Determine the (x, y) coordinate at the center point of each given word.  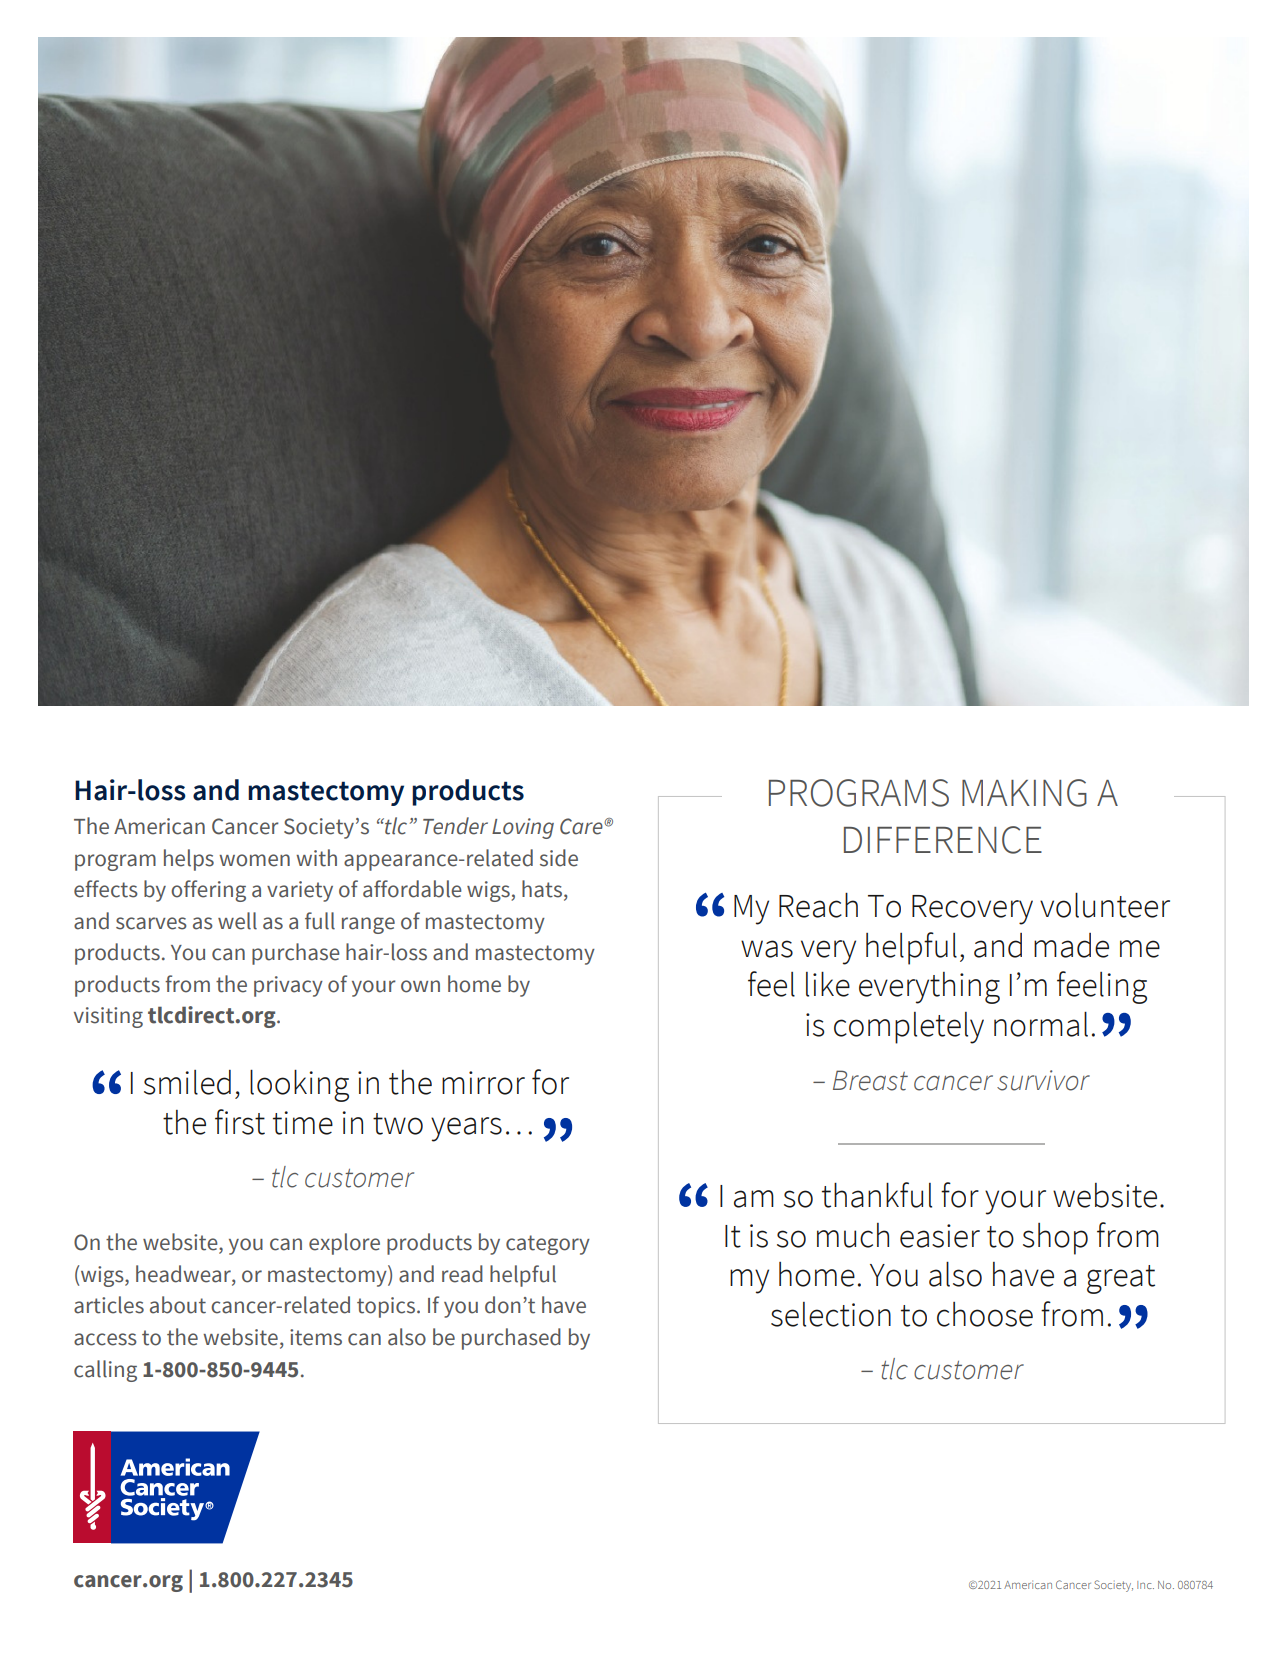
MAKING (1024, 793)
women (254, 860)
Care (582, 826)
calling (105, 1371)
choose (985, 1314)
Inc (1145, 1585)
